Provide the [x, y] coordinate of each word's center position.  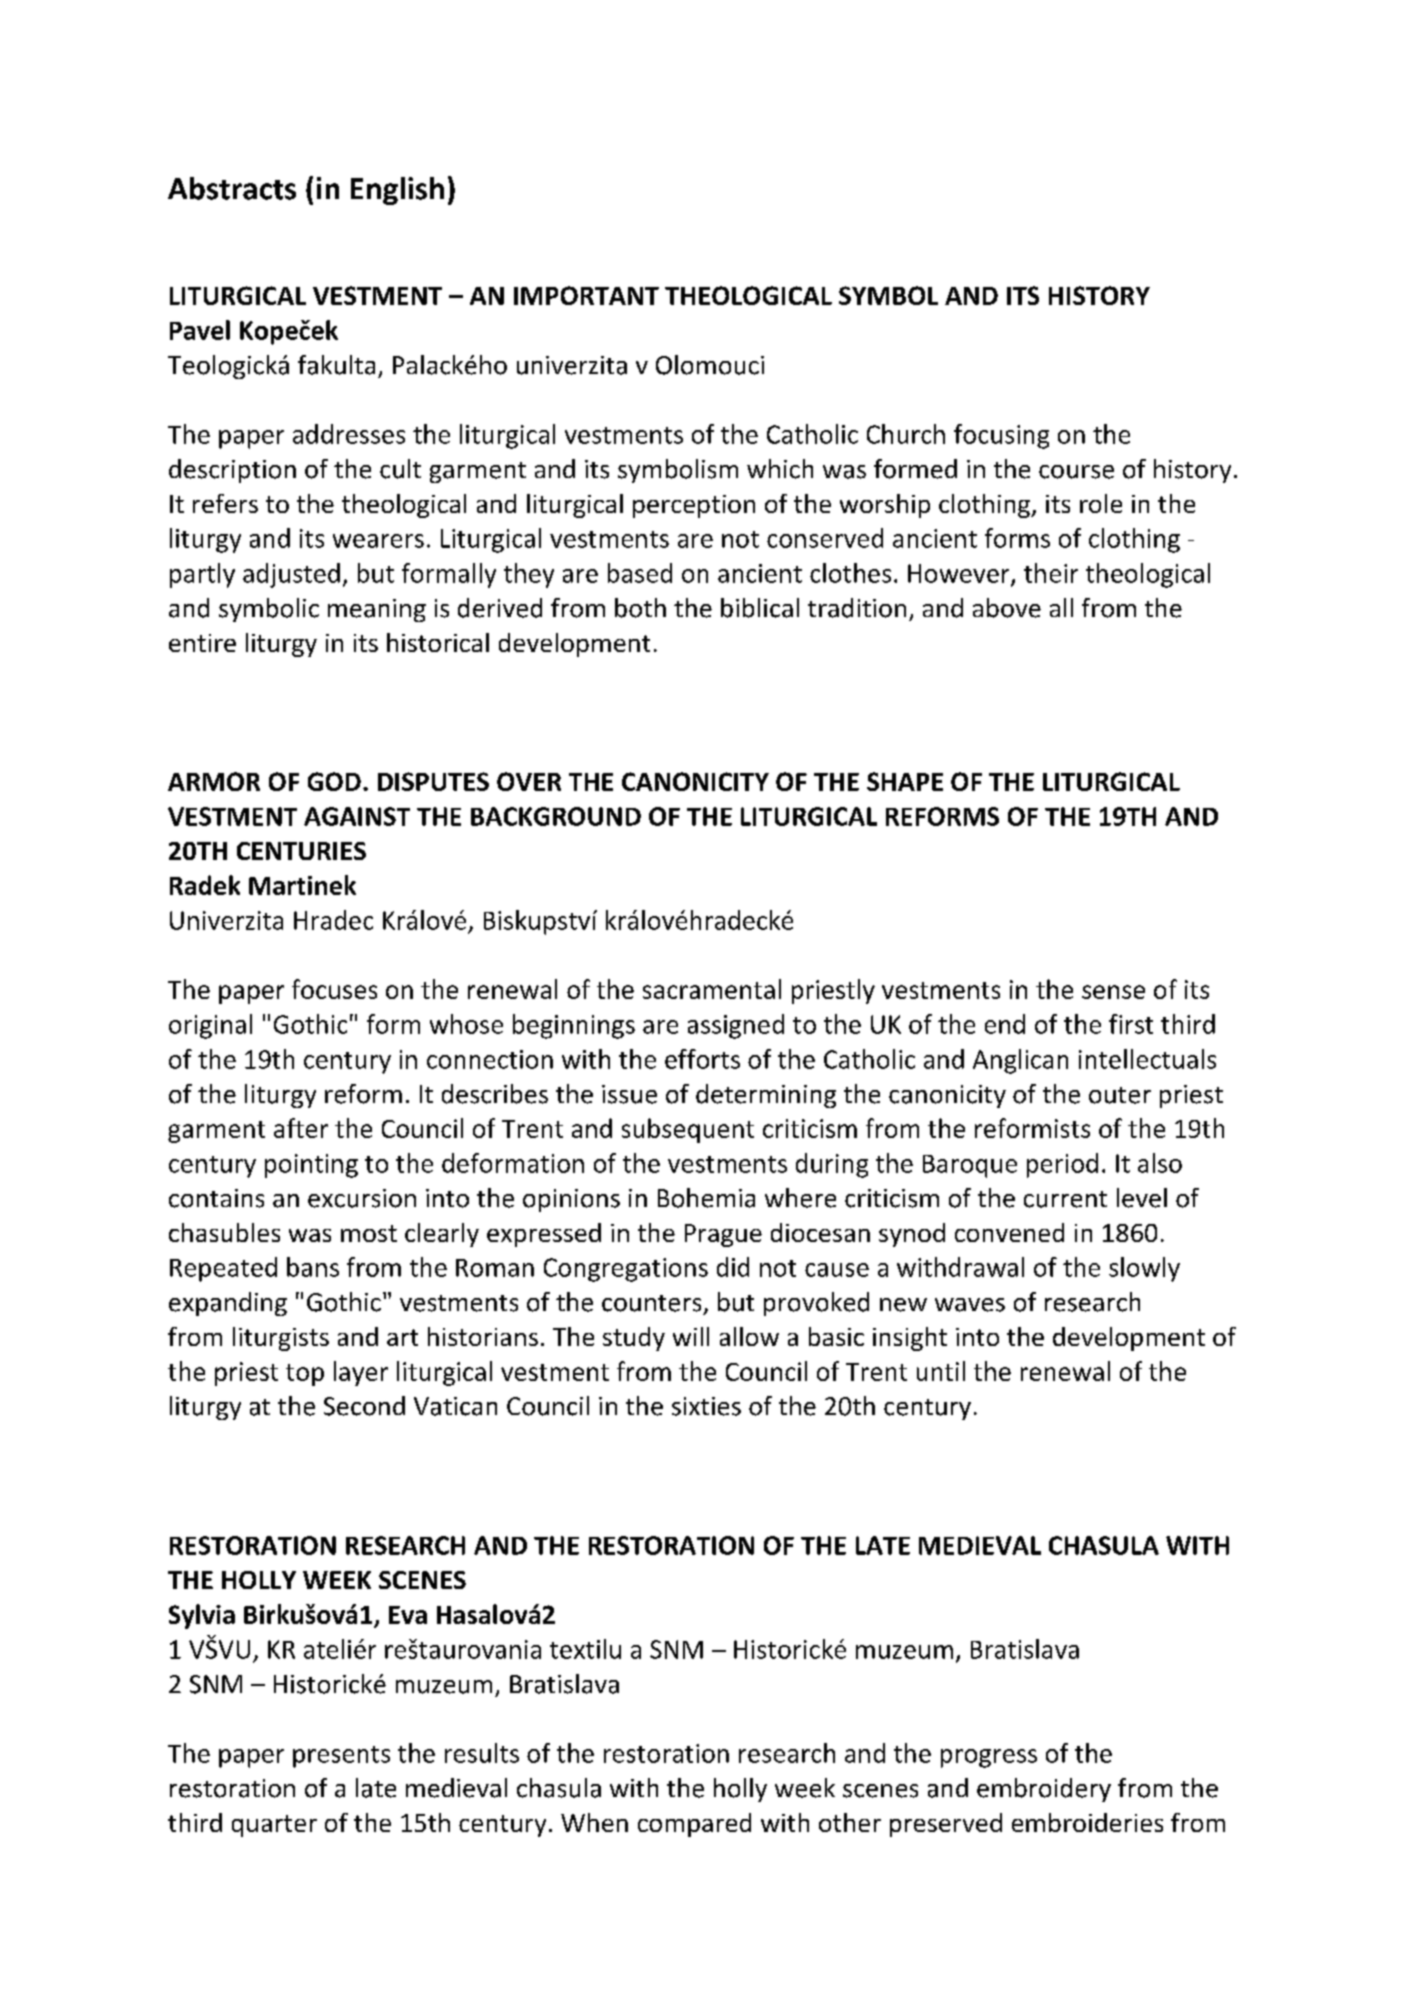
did [733, 1267]
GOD [334, 781]
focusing [1001, 436]
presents [341, 1757]
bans [313, 1267]
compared [694, 1825]
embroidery [1044, 1790]
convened [1009, 1232]
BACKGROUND [556, 816]
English [397, 191]
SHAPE [905, 781]
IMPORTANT [586, 295]
